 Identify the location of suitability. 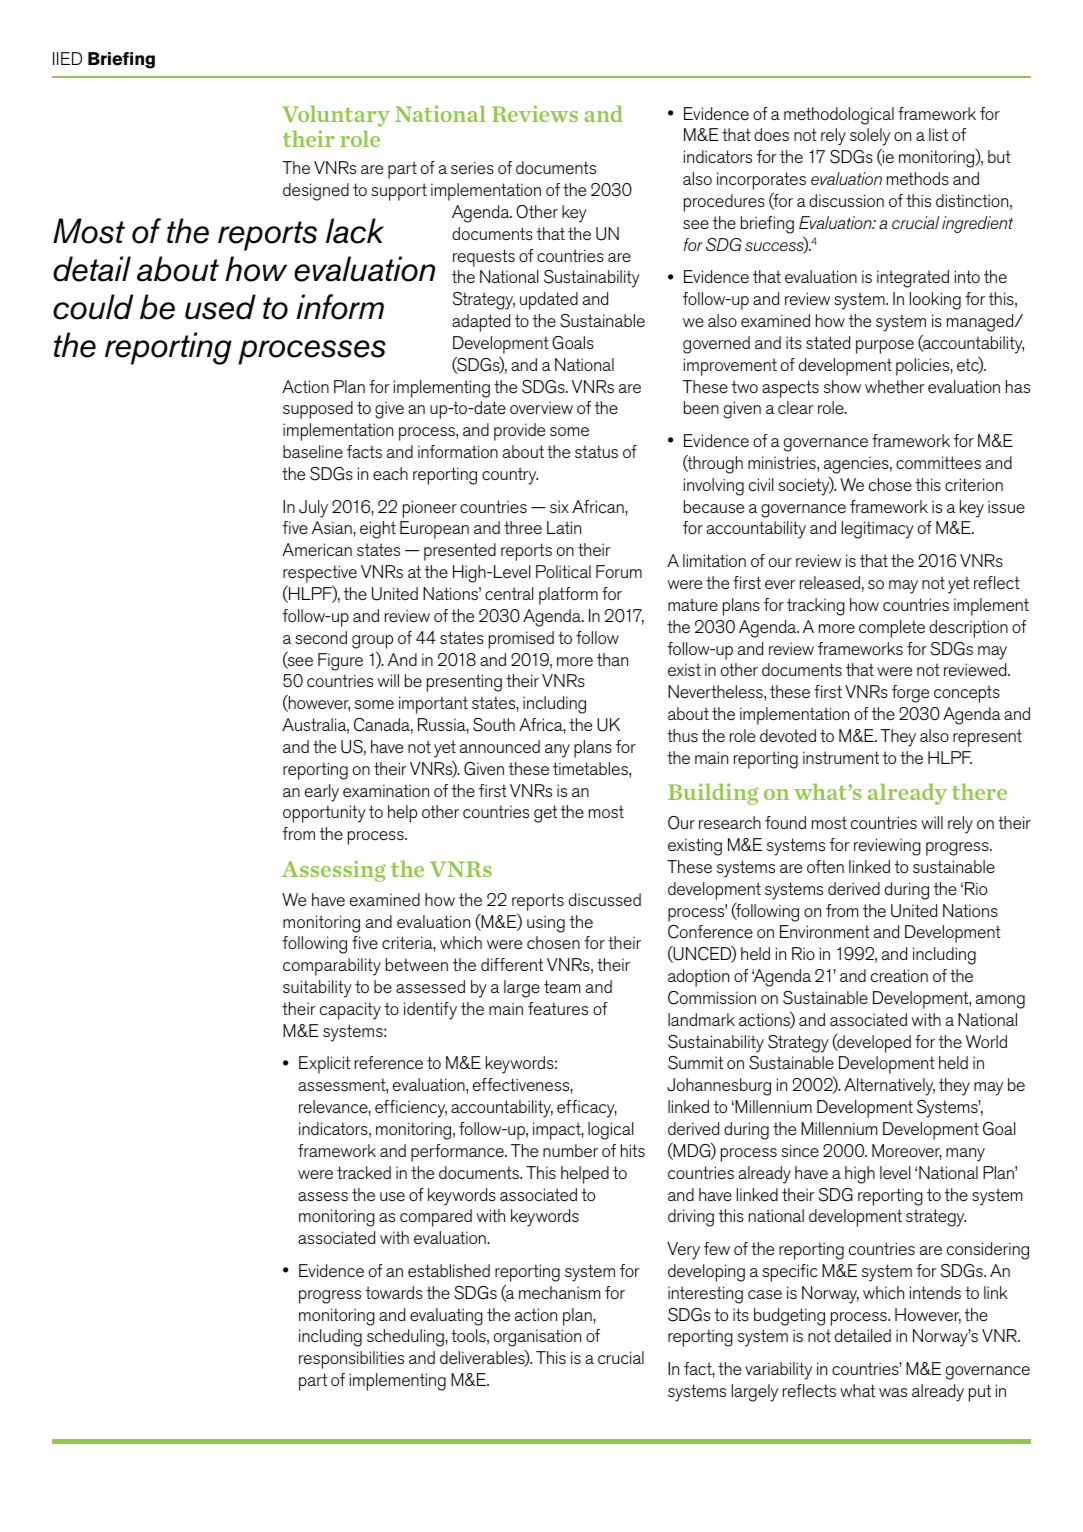
(317, 989).
